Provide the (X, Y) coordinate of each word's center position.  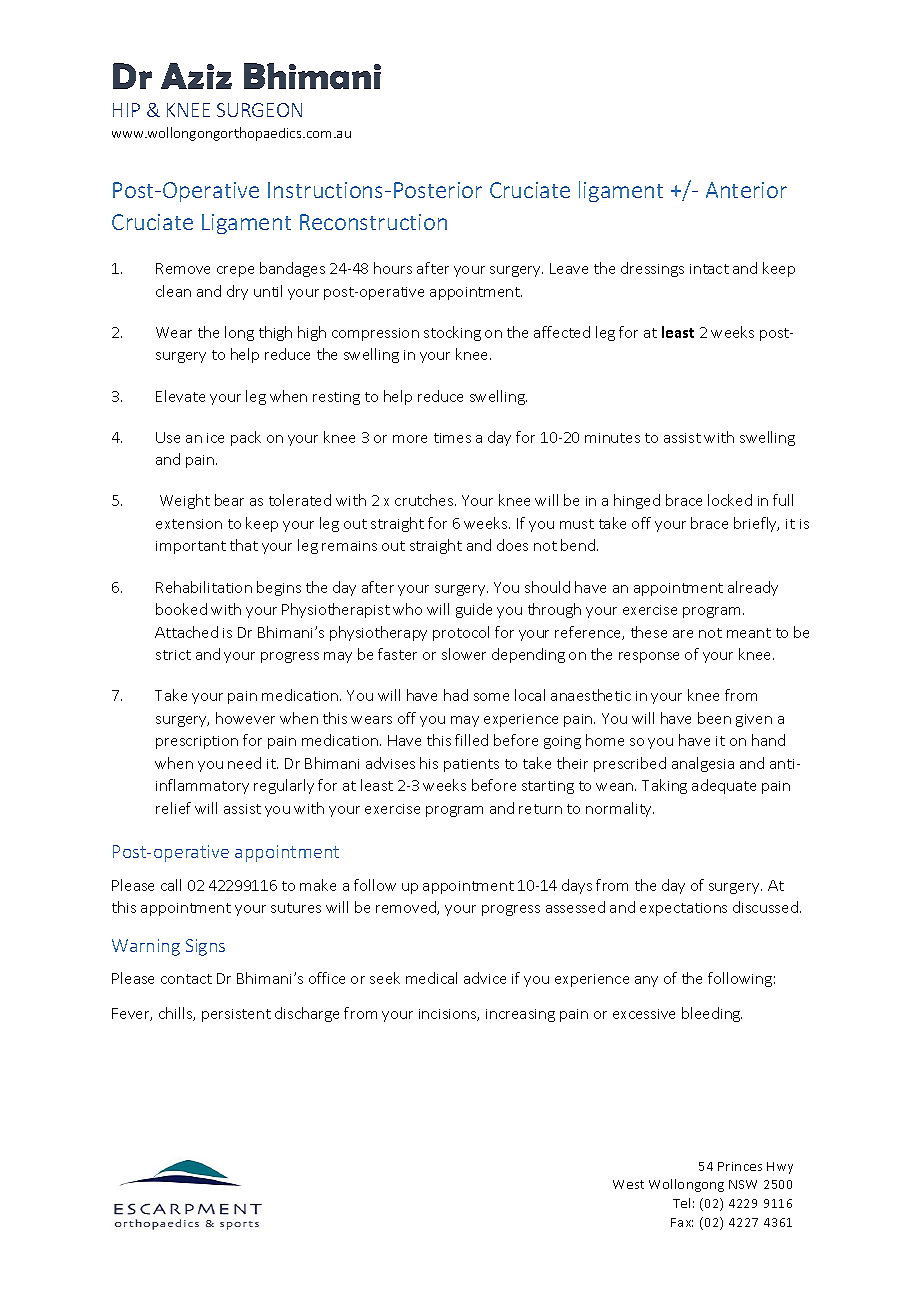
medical (431, 978)
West (628, 1184)
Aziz (196, 76)
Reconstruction (373, 222)
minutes (612, 438)
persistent (236, 1015)
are (683, 634)
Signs (205, 947)
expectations (683, 909)
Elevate (180, 396)
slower (464, 654)
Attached (186, 632)
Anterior (746, 190)
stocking (452, 333)
